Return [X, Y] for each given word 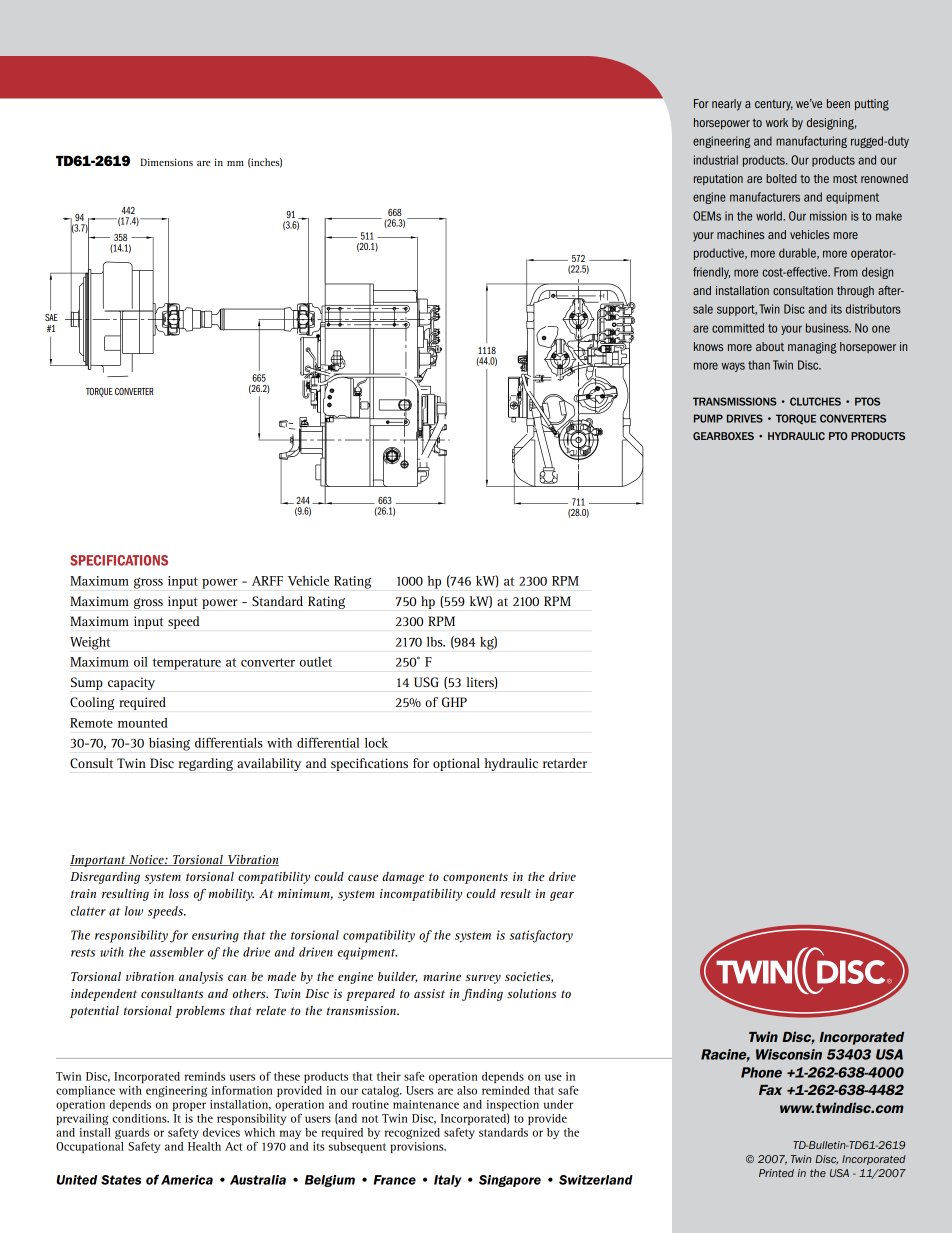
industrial [716, 160]
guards [132, 1133]
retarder [565, 763]
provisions [418, 1147]
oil [141, 662]
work [777, 122]
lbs [436, 642]
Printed [776, 1173]
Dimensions [166, 162]
